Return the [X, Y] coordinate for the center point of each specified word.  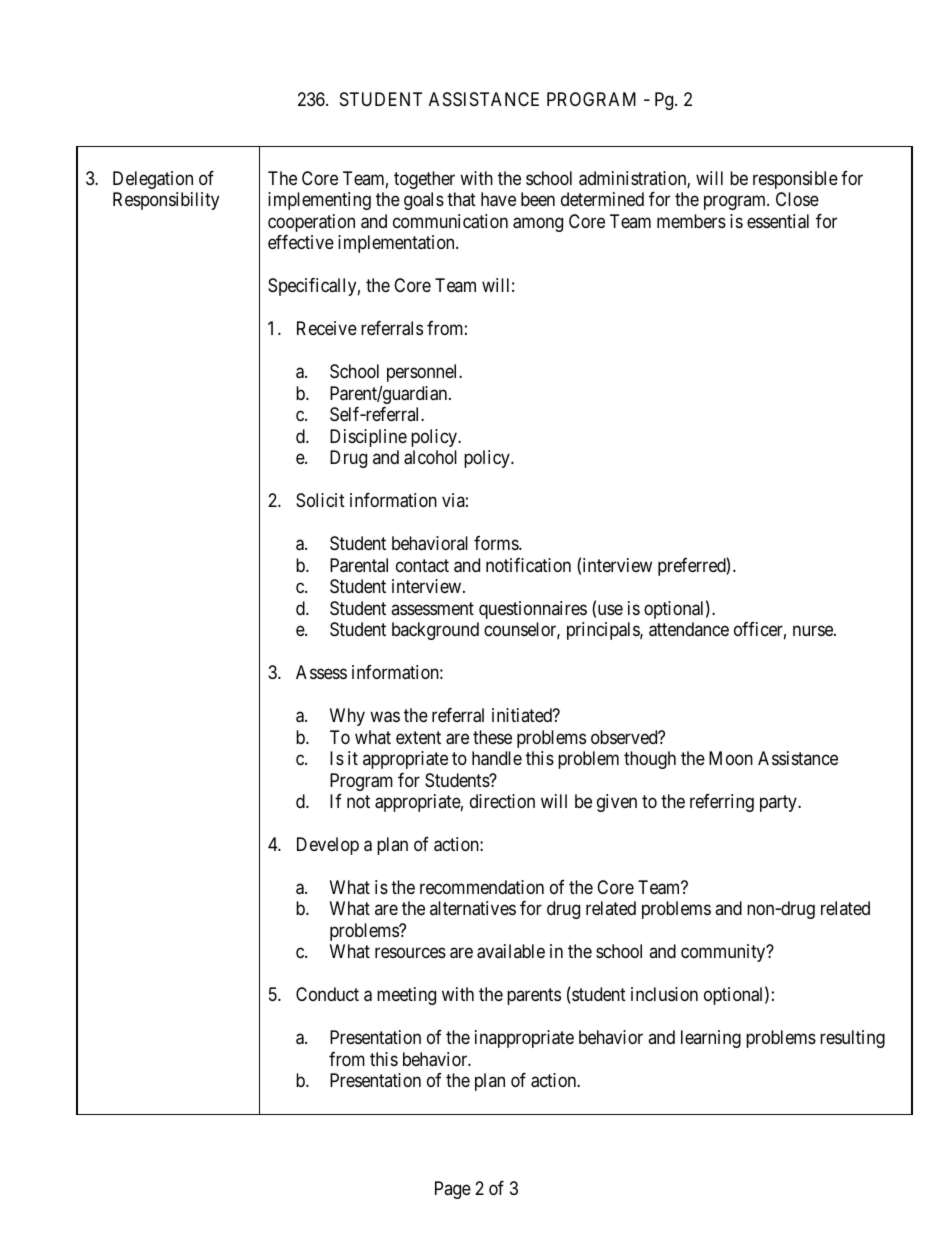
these [492, 737]
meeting [406, 996]
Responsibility [166, 201]
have [498, 199]
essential [778, 221]
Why [347, 717]
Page [453, 1190]
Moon [731, 758]
